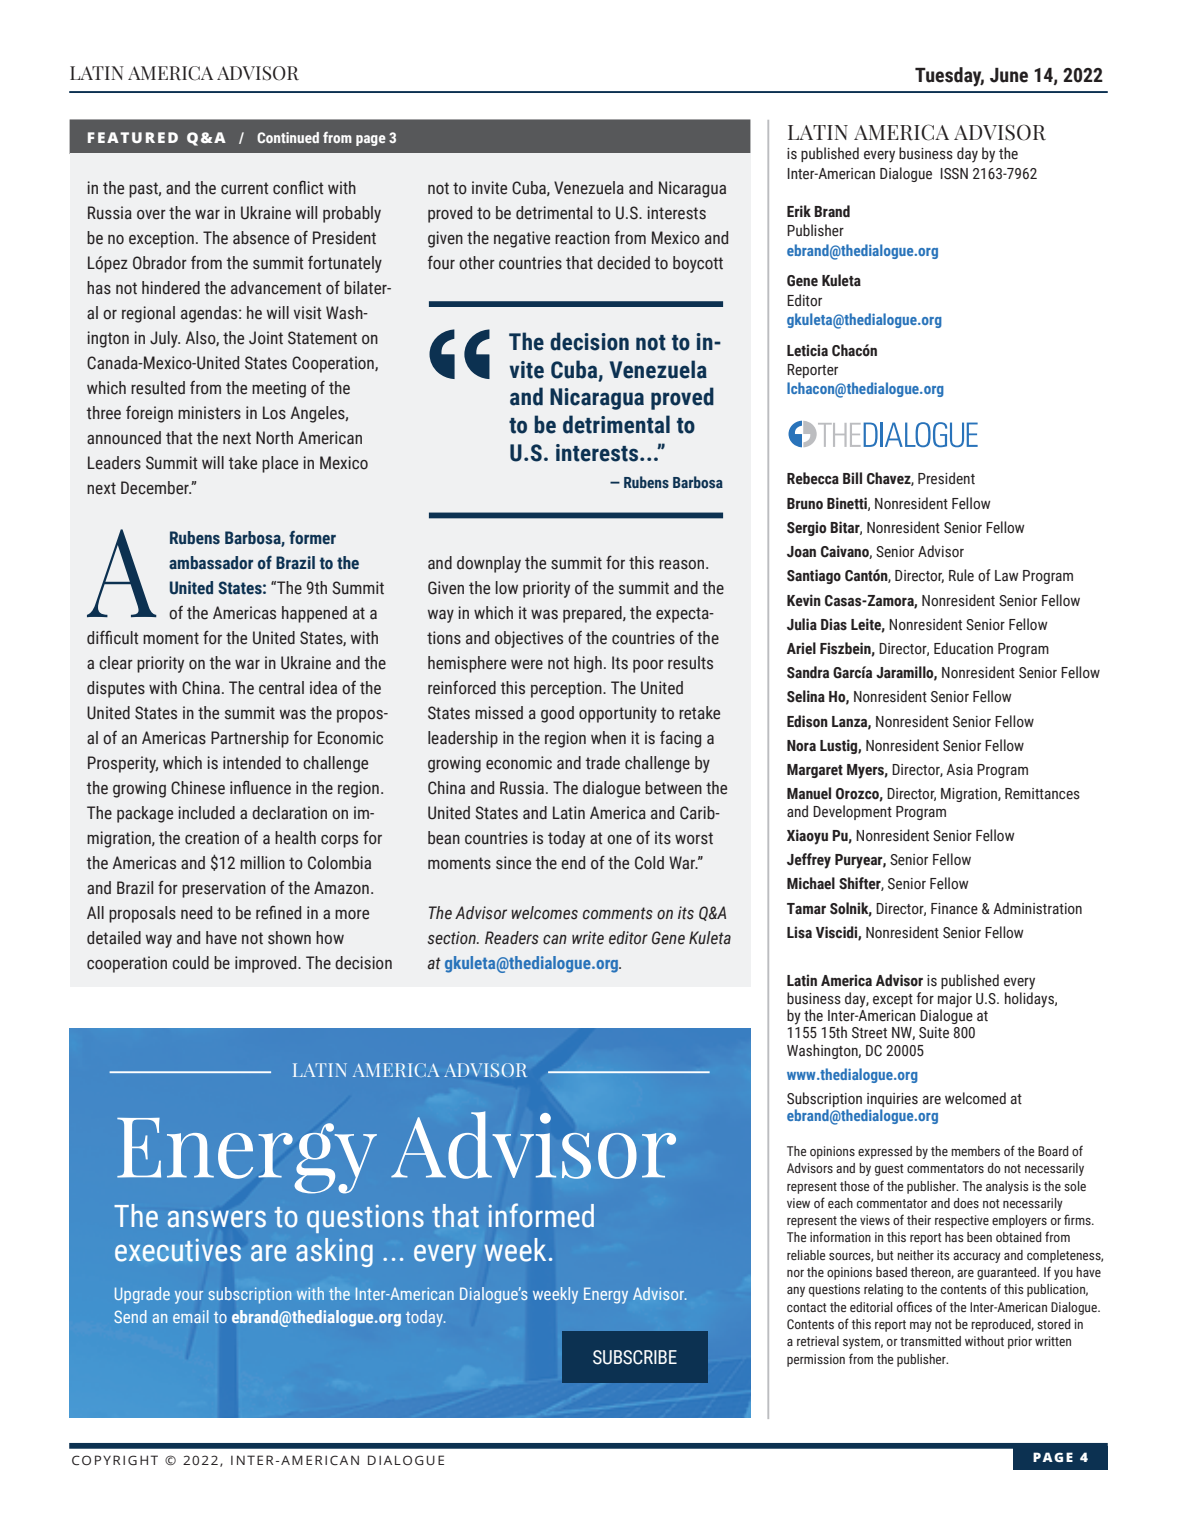 This page has width=1177, height=1523. I want to click on Rule, so click(961, 575).
